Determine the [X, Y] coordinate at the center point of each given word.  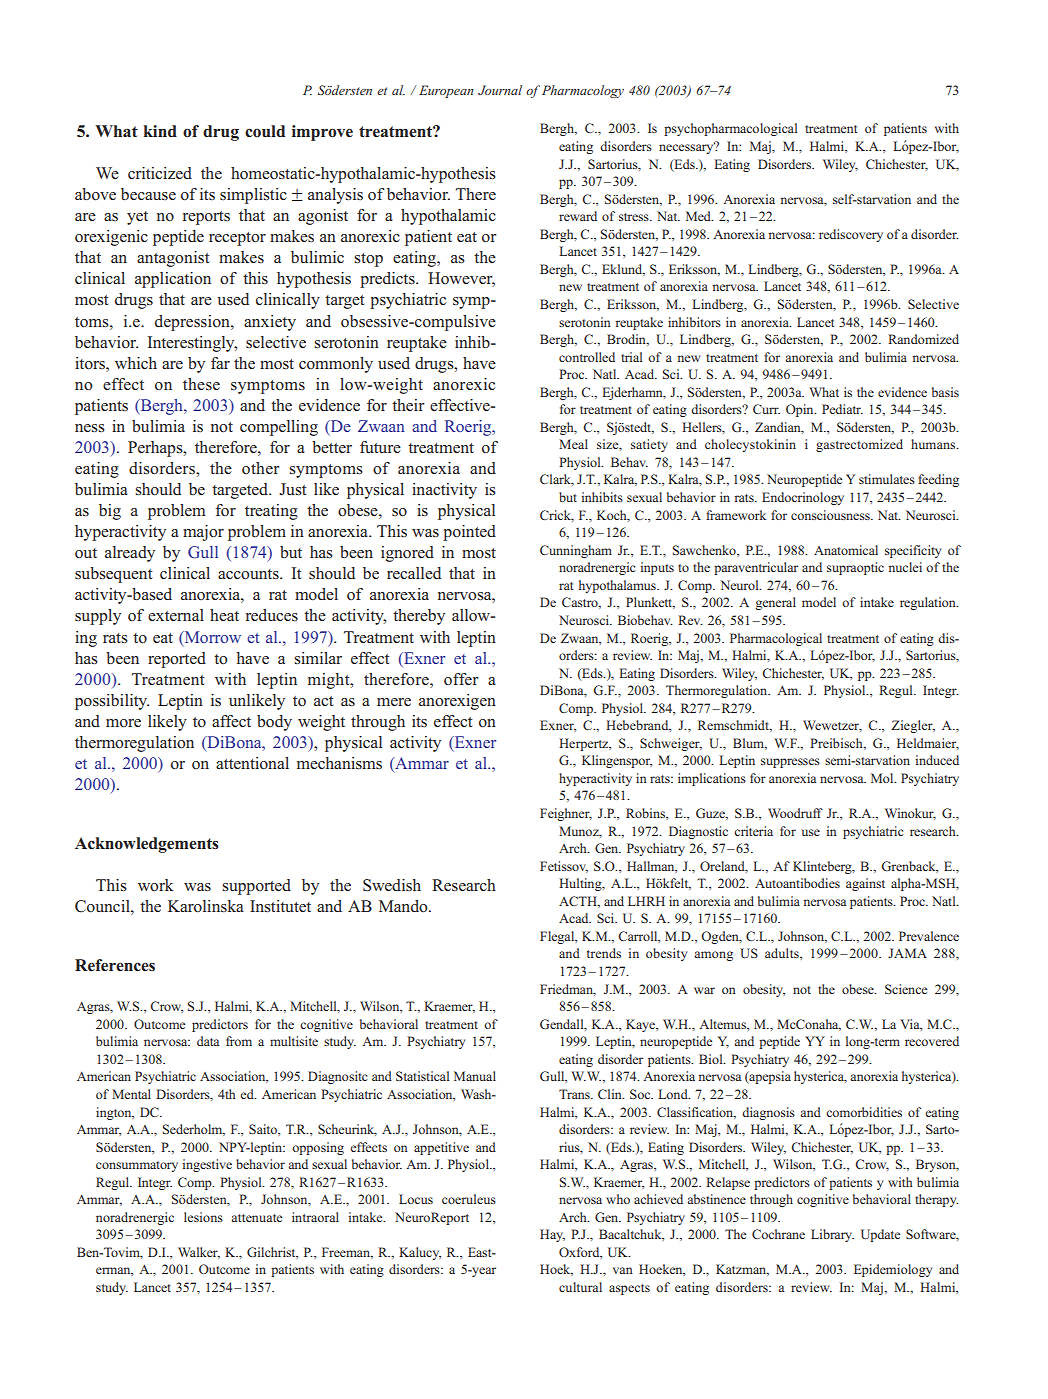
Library [832, 1235]
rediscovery [851, 235]
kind [160, 131]
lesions [203, 1217]
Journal [500, 90]
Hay [552, 1235]
